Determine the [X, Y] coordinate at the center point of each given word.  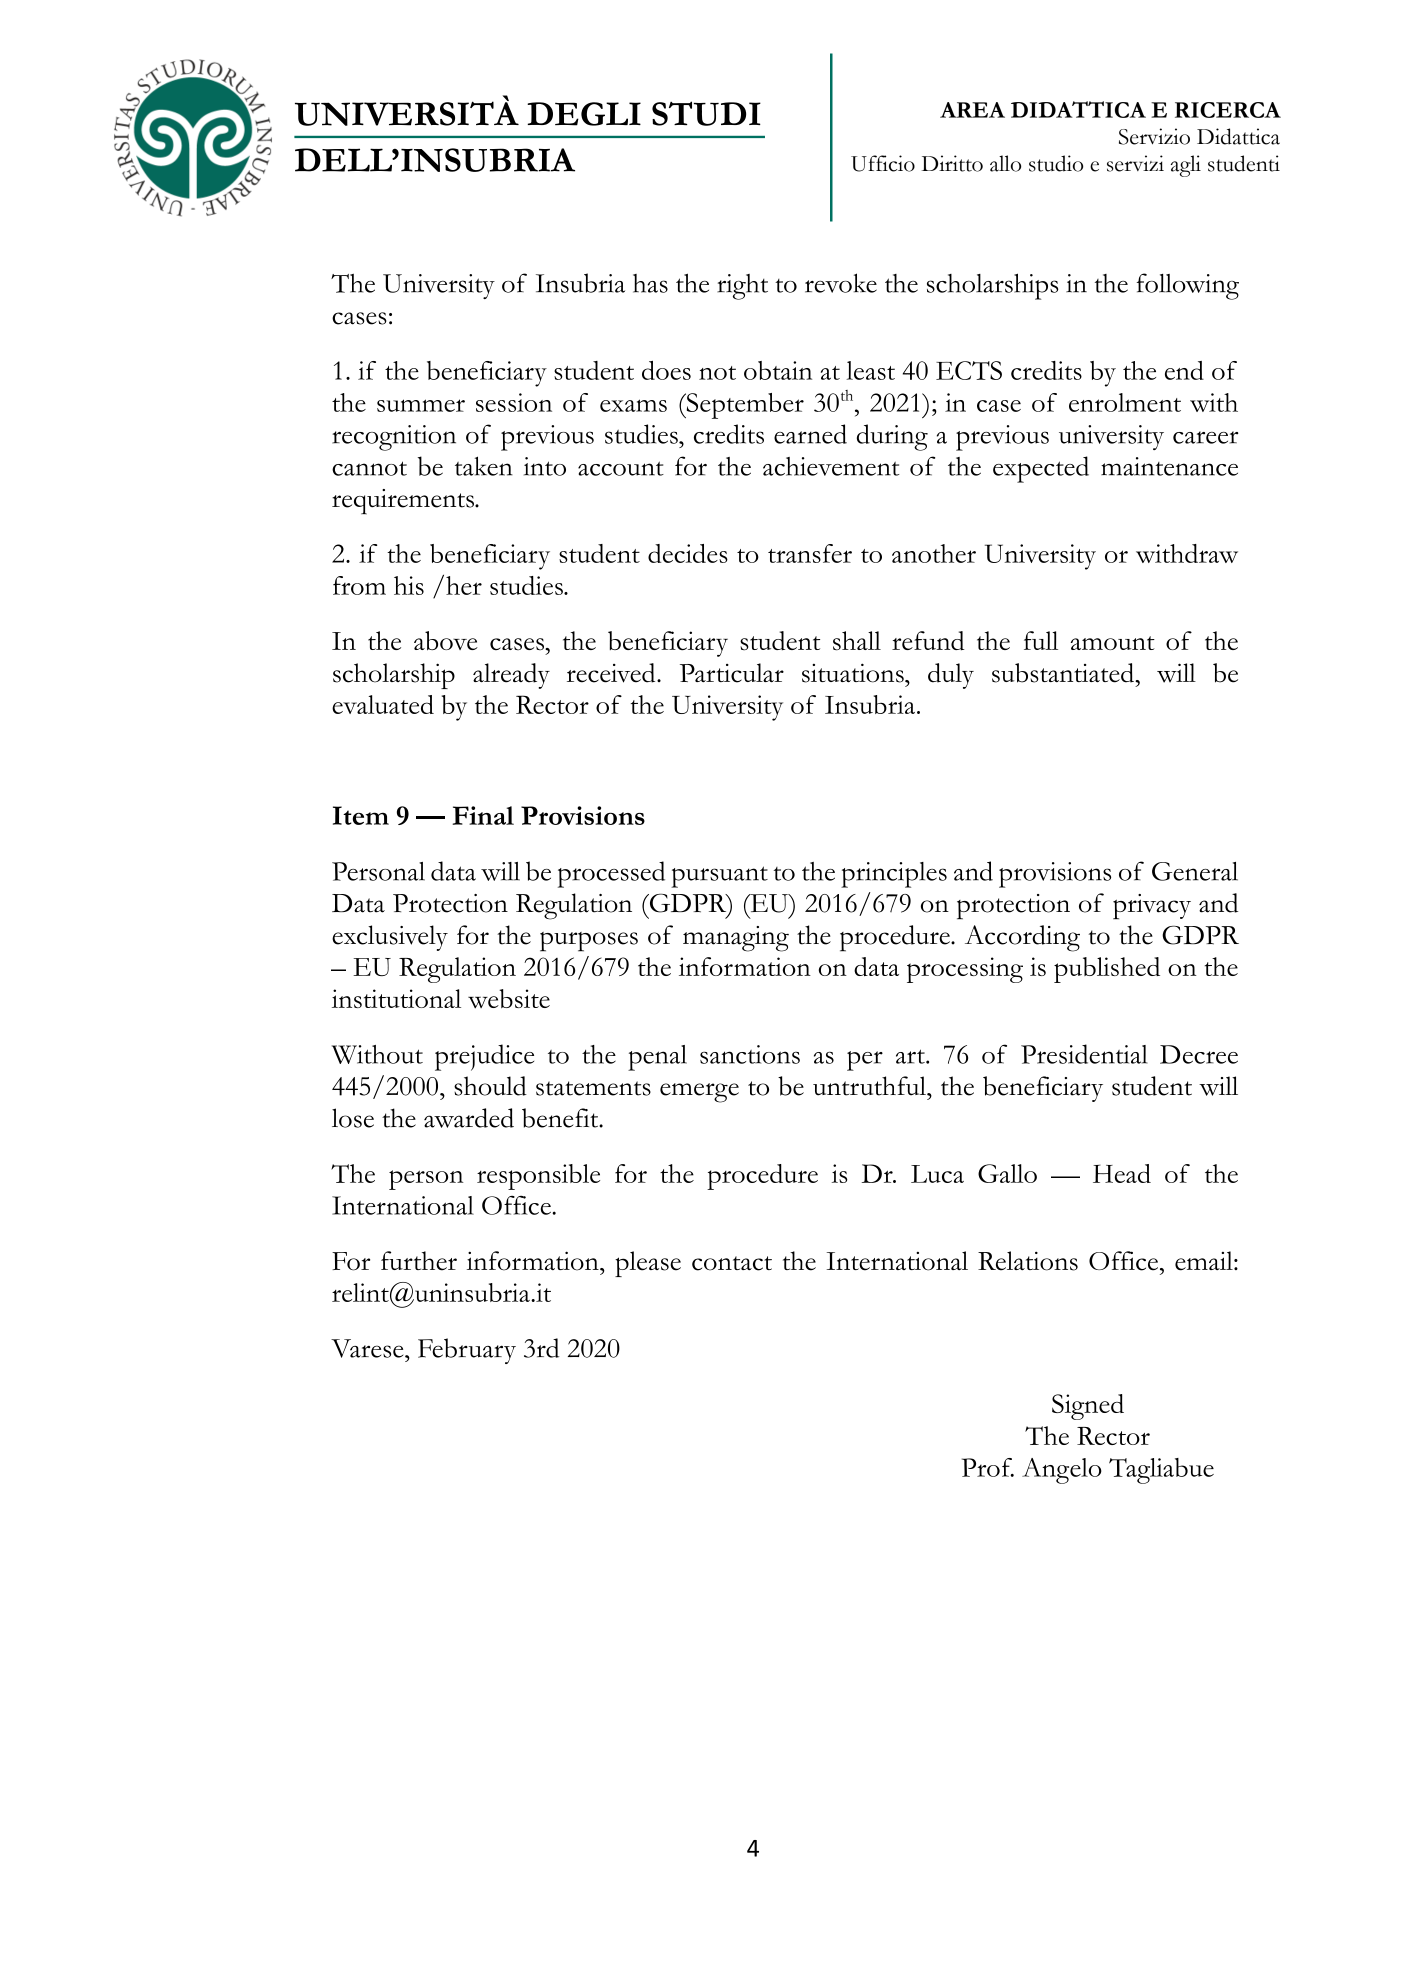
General [1195, 871]
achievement [831, 466]
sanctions [750, 1054]
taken [484, 466]
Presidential [1084, 1054]
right [742, 287]
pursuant [719, 877]
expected [1041, 469]
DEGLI [584, 114]
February [467, 1351]
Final [483, 815]
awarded [469, 1118]
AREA [972, 110]
